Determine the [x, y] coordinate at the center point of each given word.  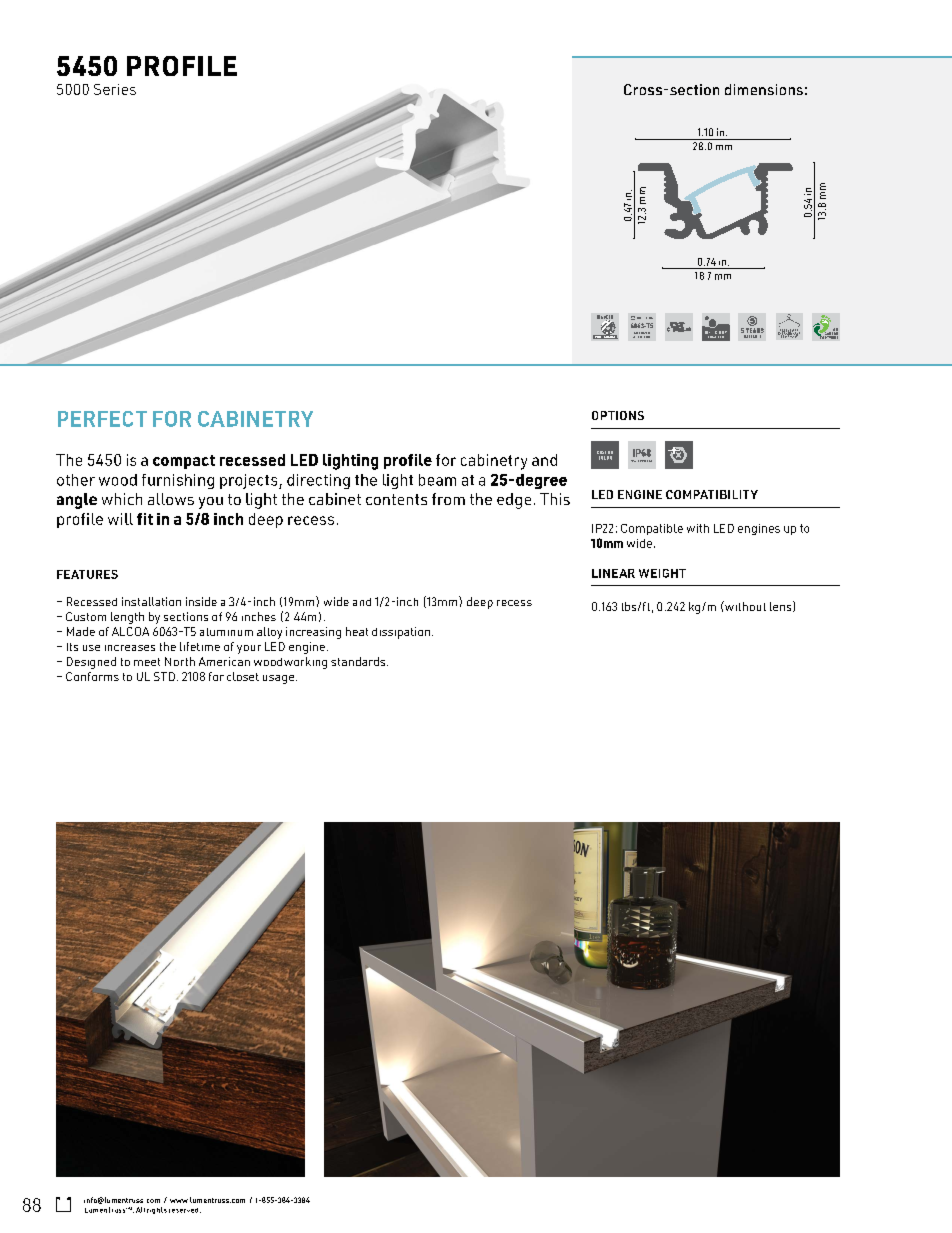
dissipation [402, 633]
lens [782, 606]
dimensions [764, 89]
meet [147, 662]
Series [115, 89]
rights [157, 1210]
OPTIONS [618, 415]
